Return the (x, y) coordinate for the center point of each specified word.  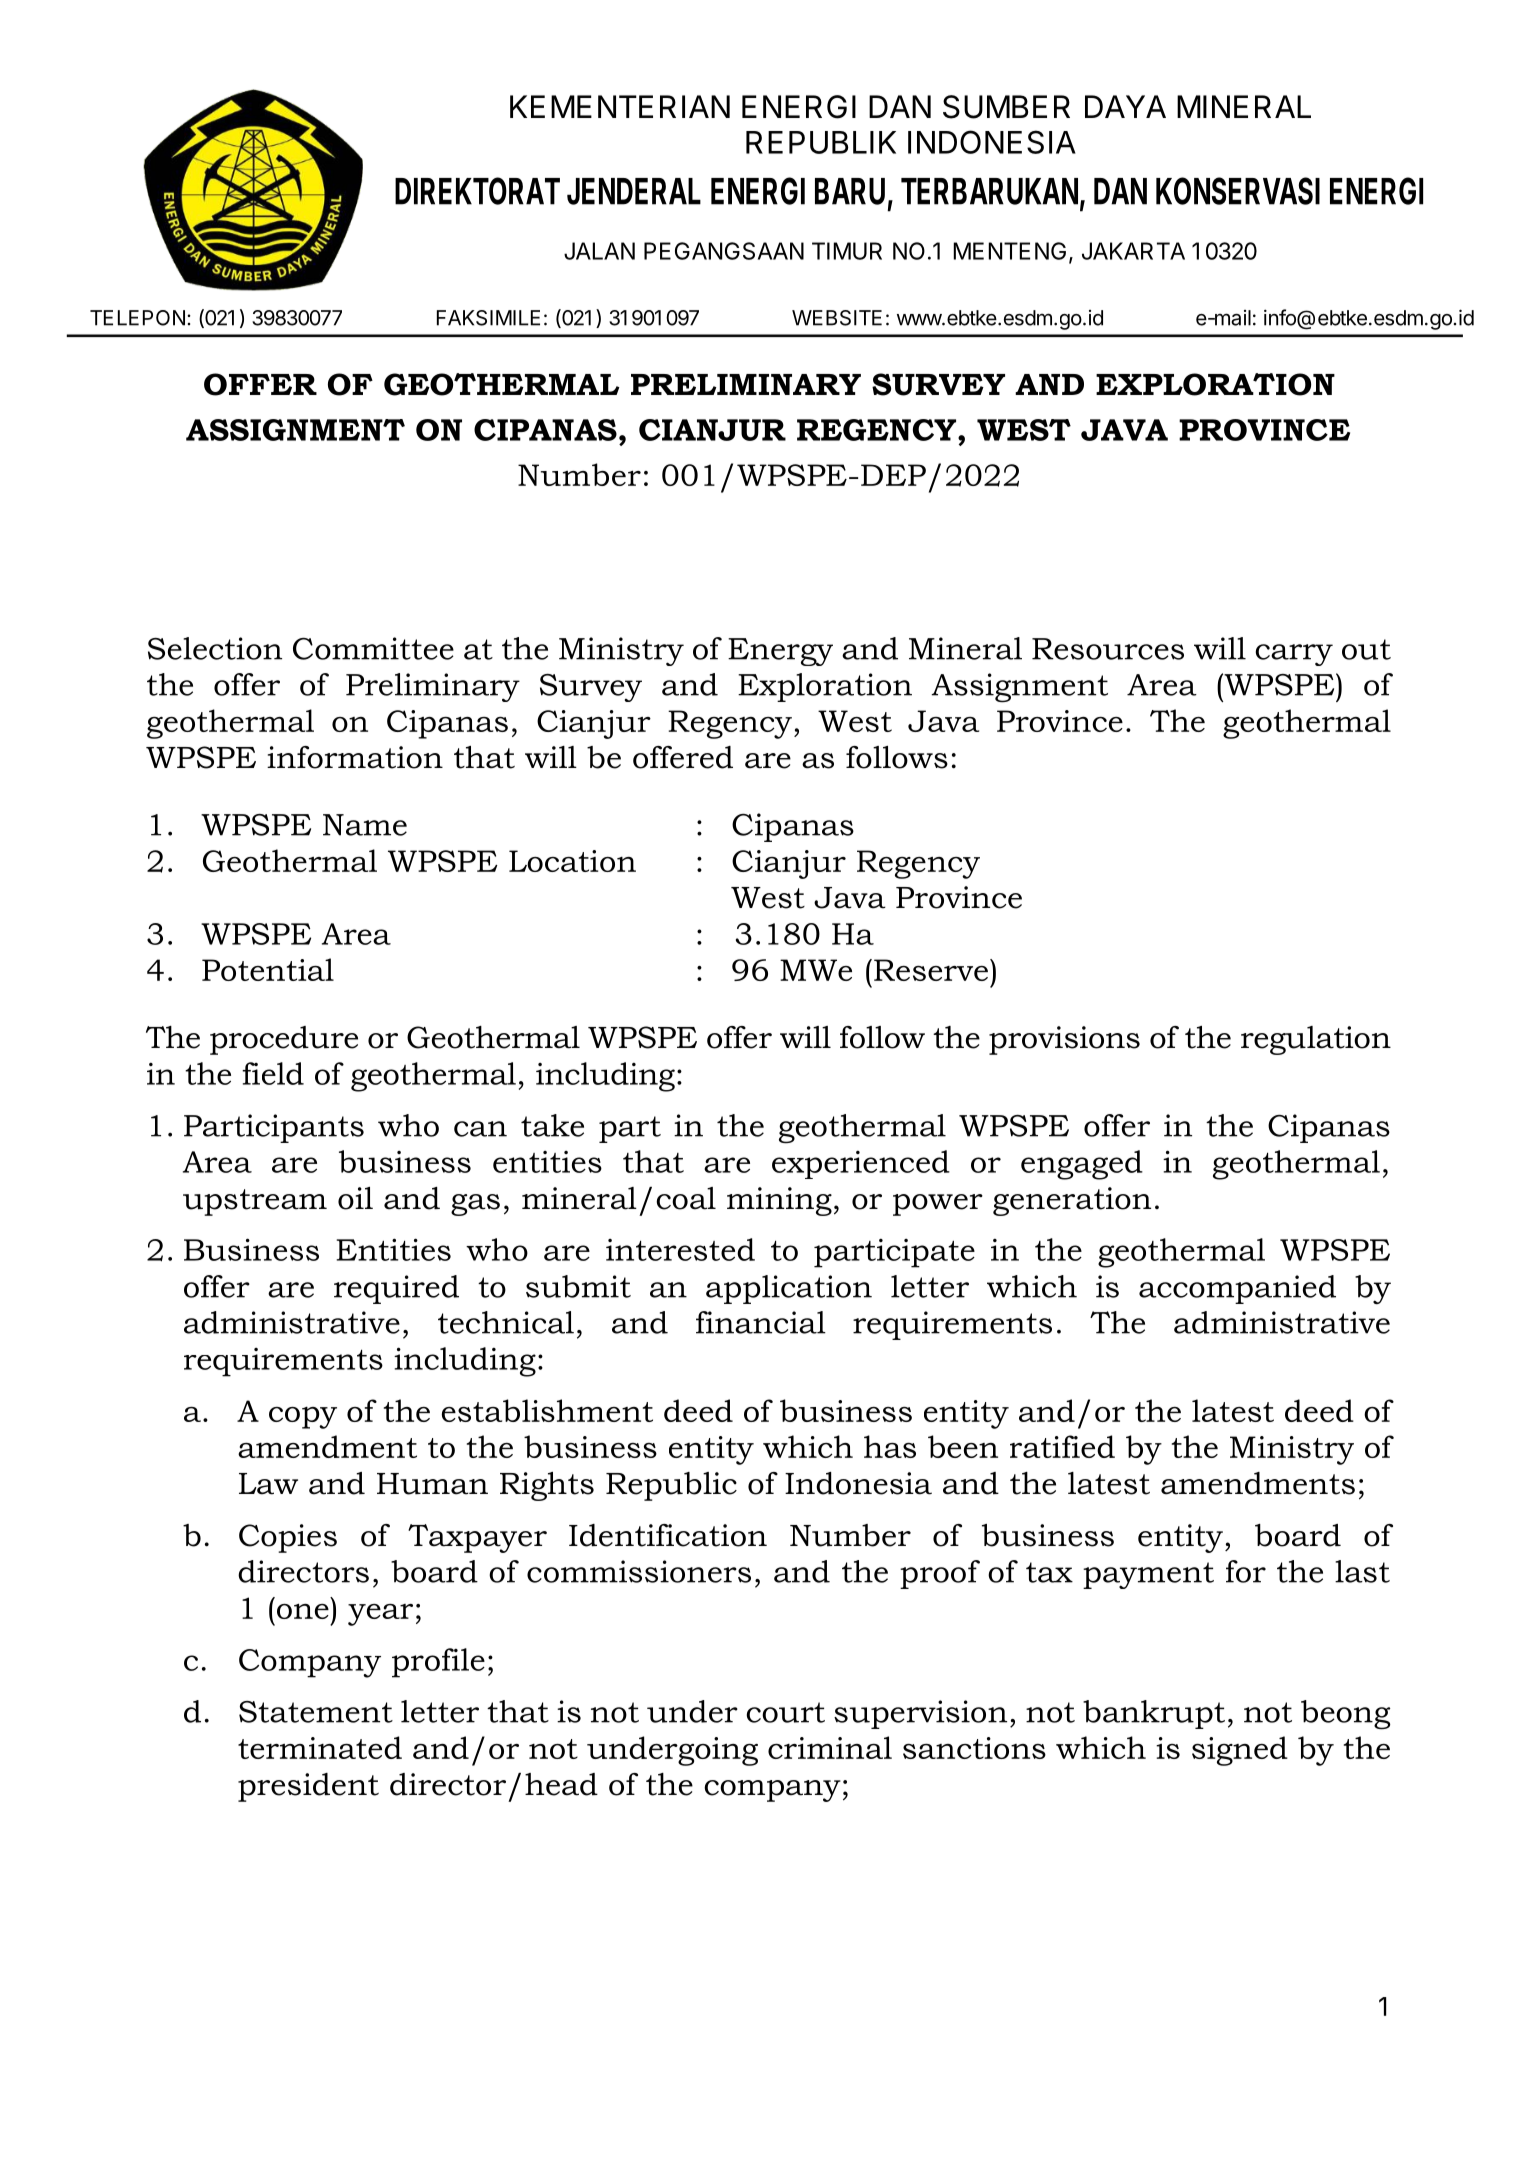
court (786, 1712)
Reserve (932, 970)
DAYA (1125, 106)
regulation (1316, 1040)
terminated (320, 1747)
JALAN (599, 251)
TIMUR (847, 251)
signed (1240, 1751)
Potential (268, 969)
